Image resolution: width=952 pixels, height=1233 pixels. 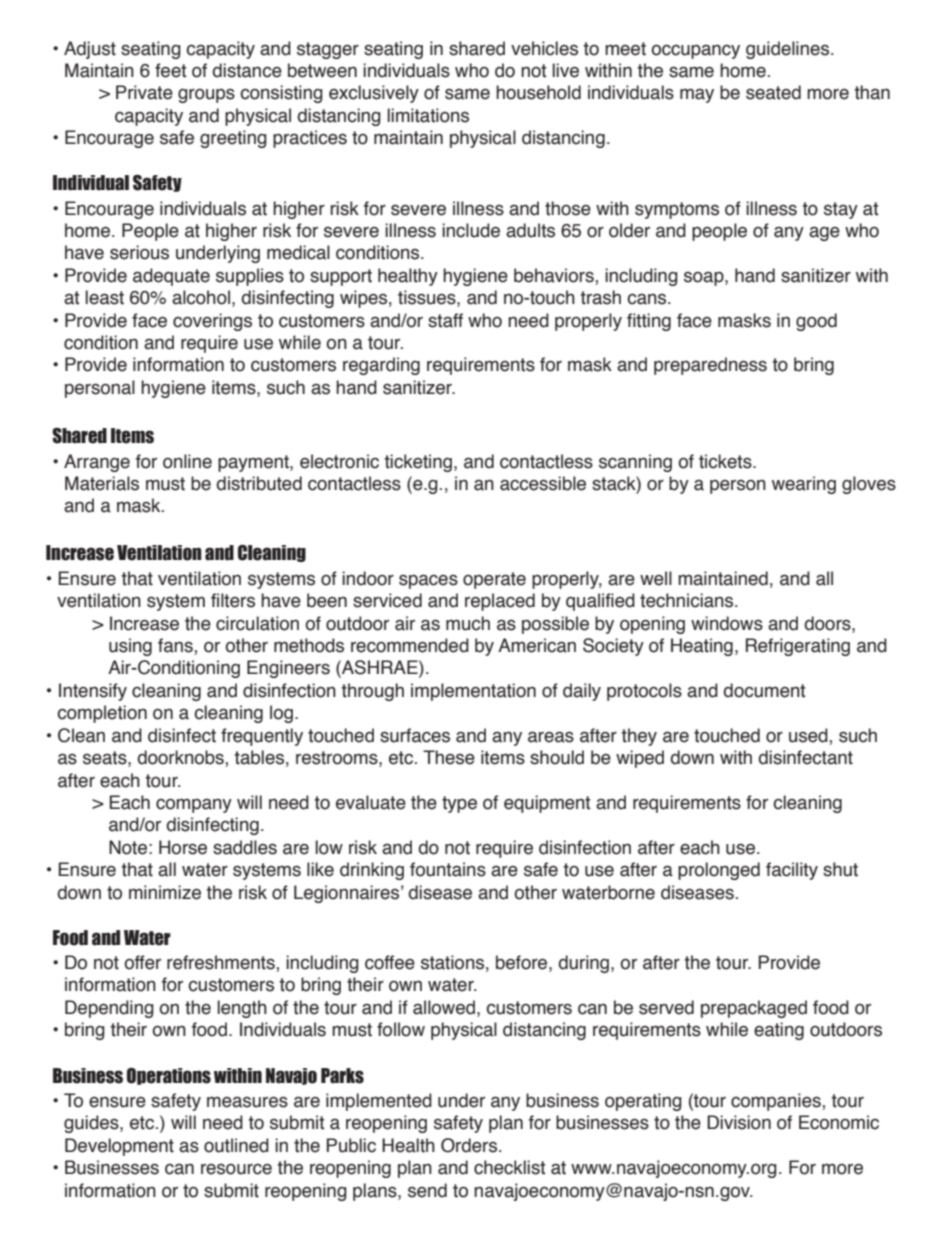 What do you see at coordinates (538, 92) in the document?
I see `household` at bounding box center [538, 92].
